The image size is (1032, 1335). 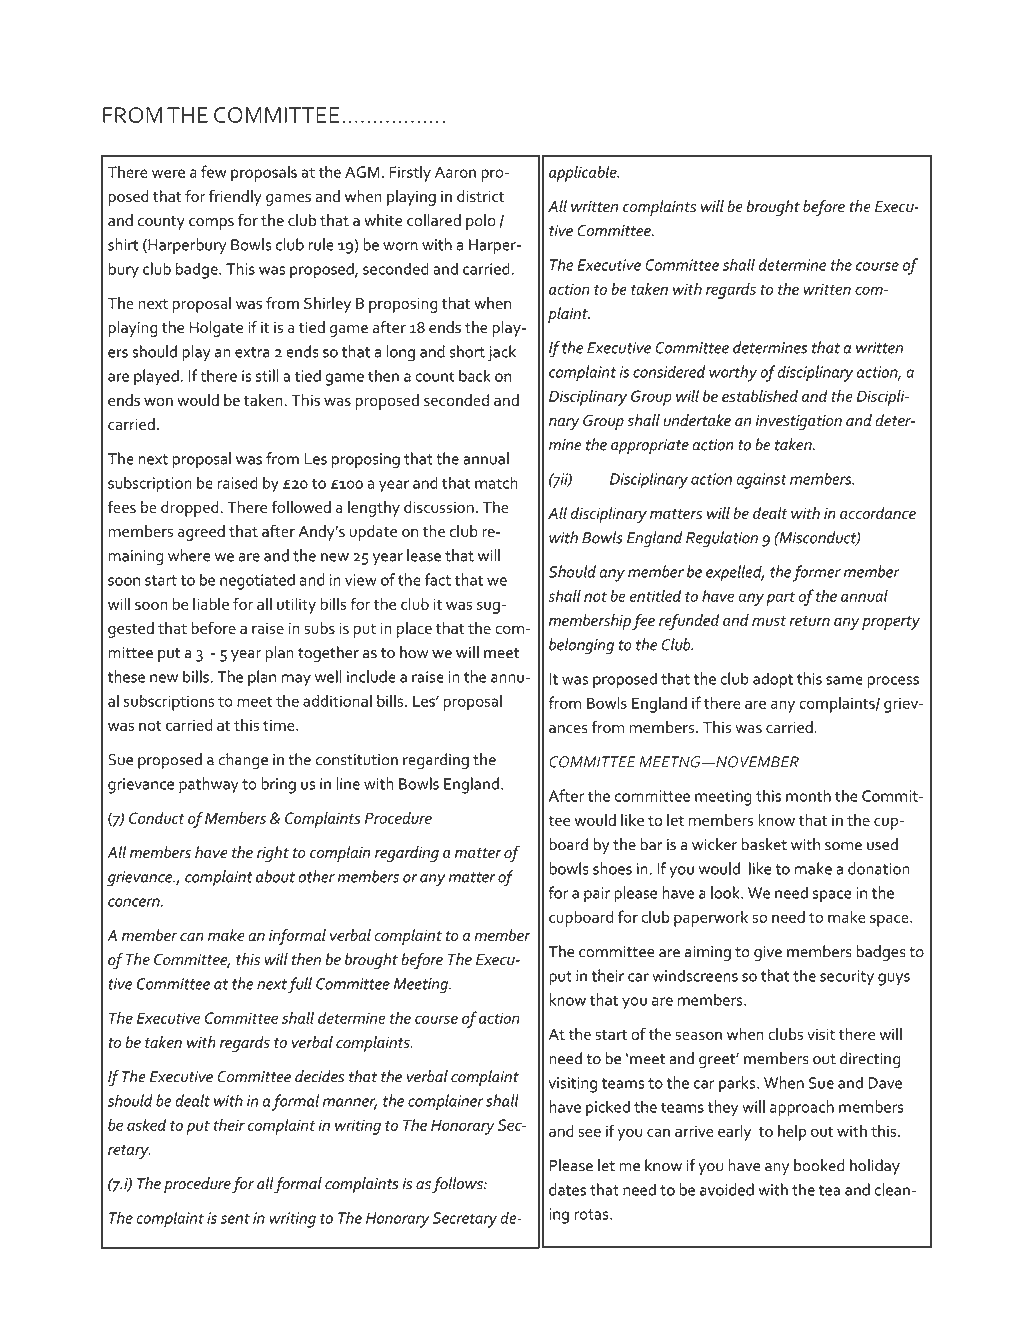 What do you see at coordinates (414, 652) in the document?
I see `how` at bounding box center [414, 652].
